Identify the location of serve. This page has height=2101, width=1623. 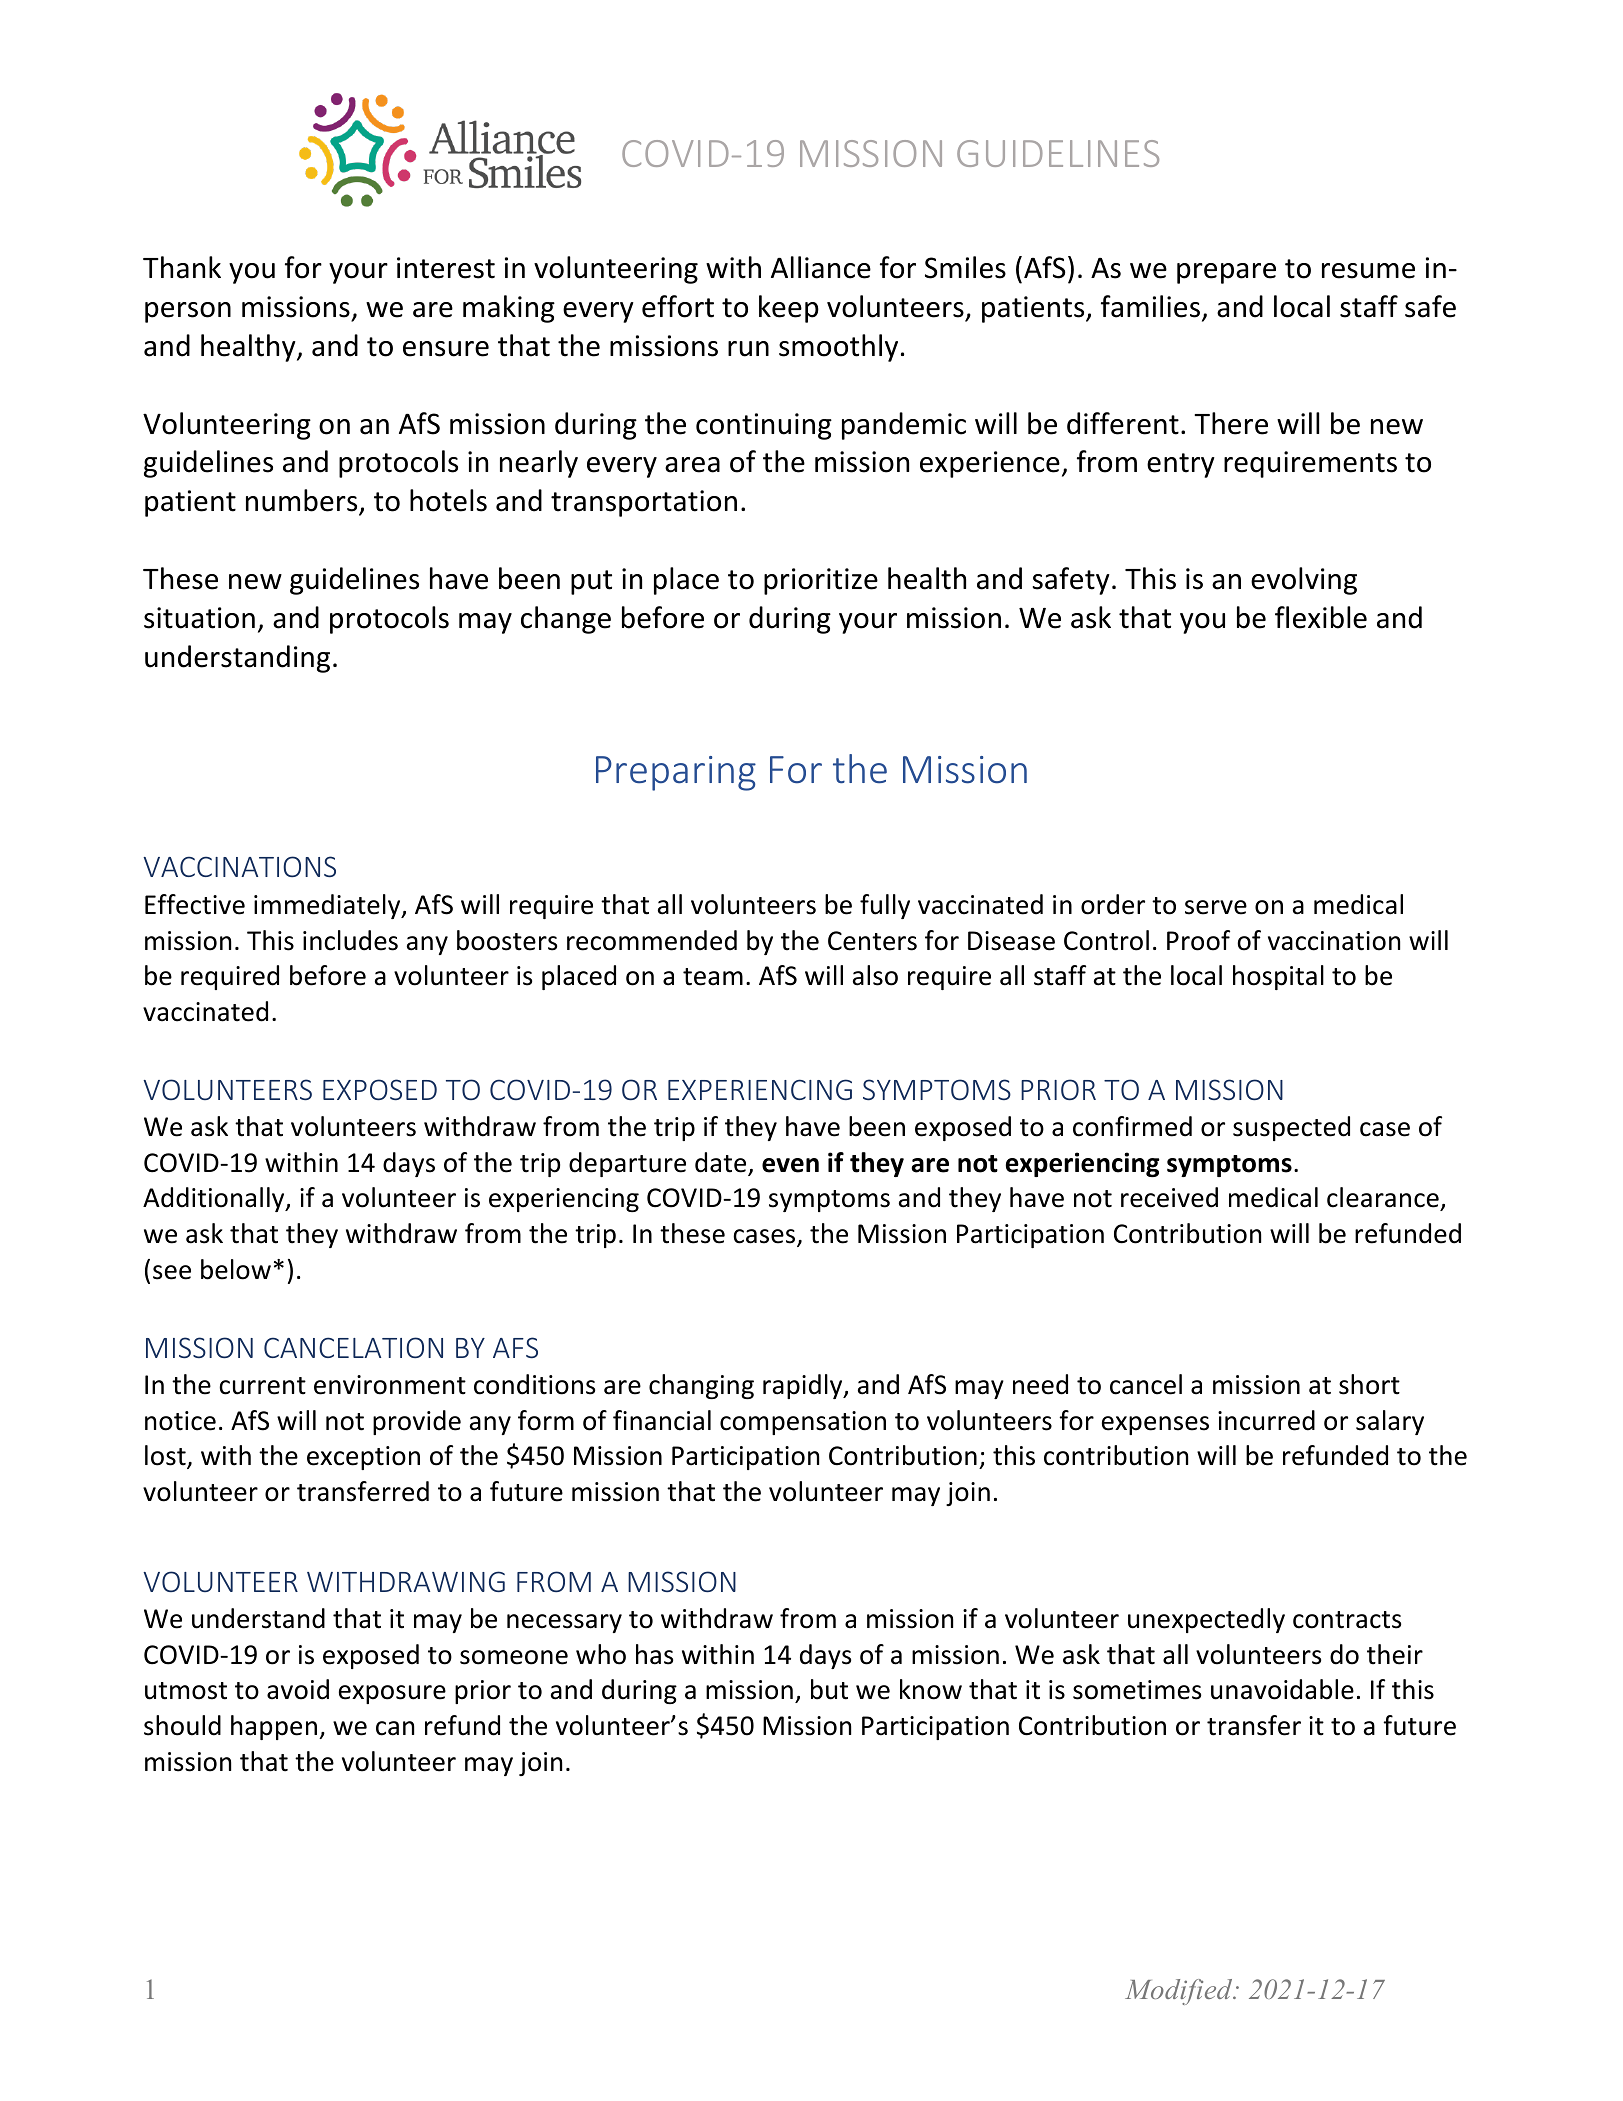
(1216, 907).
